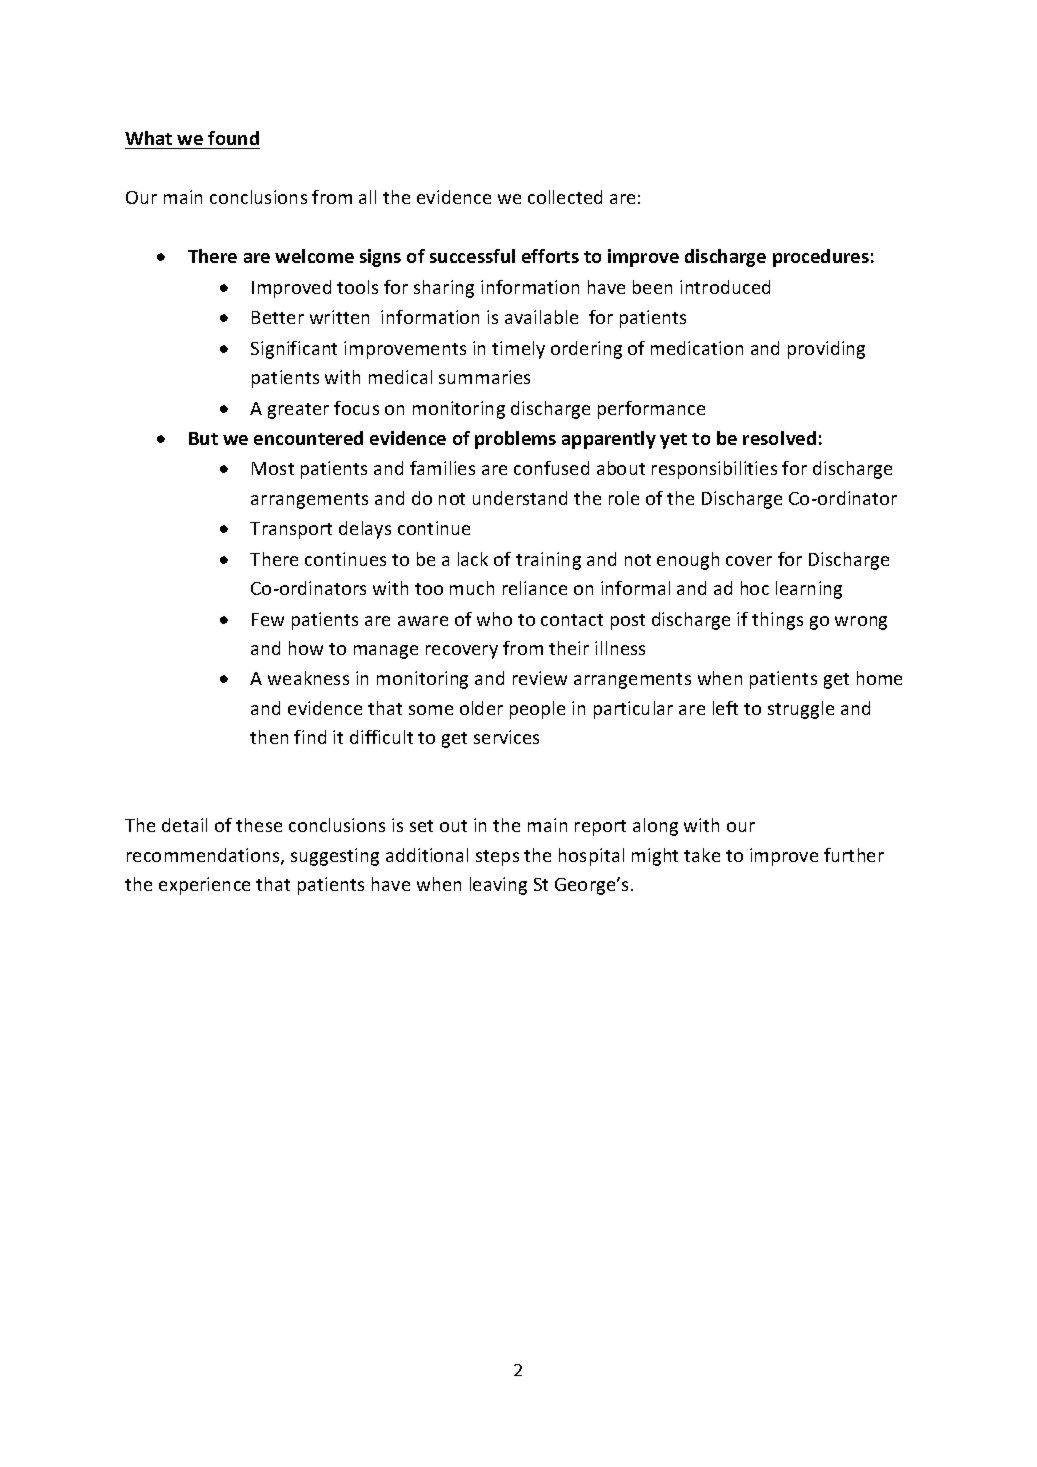 The width and height of the screenshot is (1037, 1467). Describe the element at coordinates (204, 886) in the screenshot. I see `experience` at that location.
